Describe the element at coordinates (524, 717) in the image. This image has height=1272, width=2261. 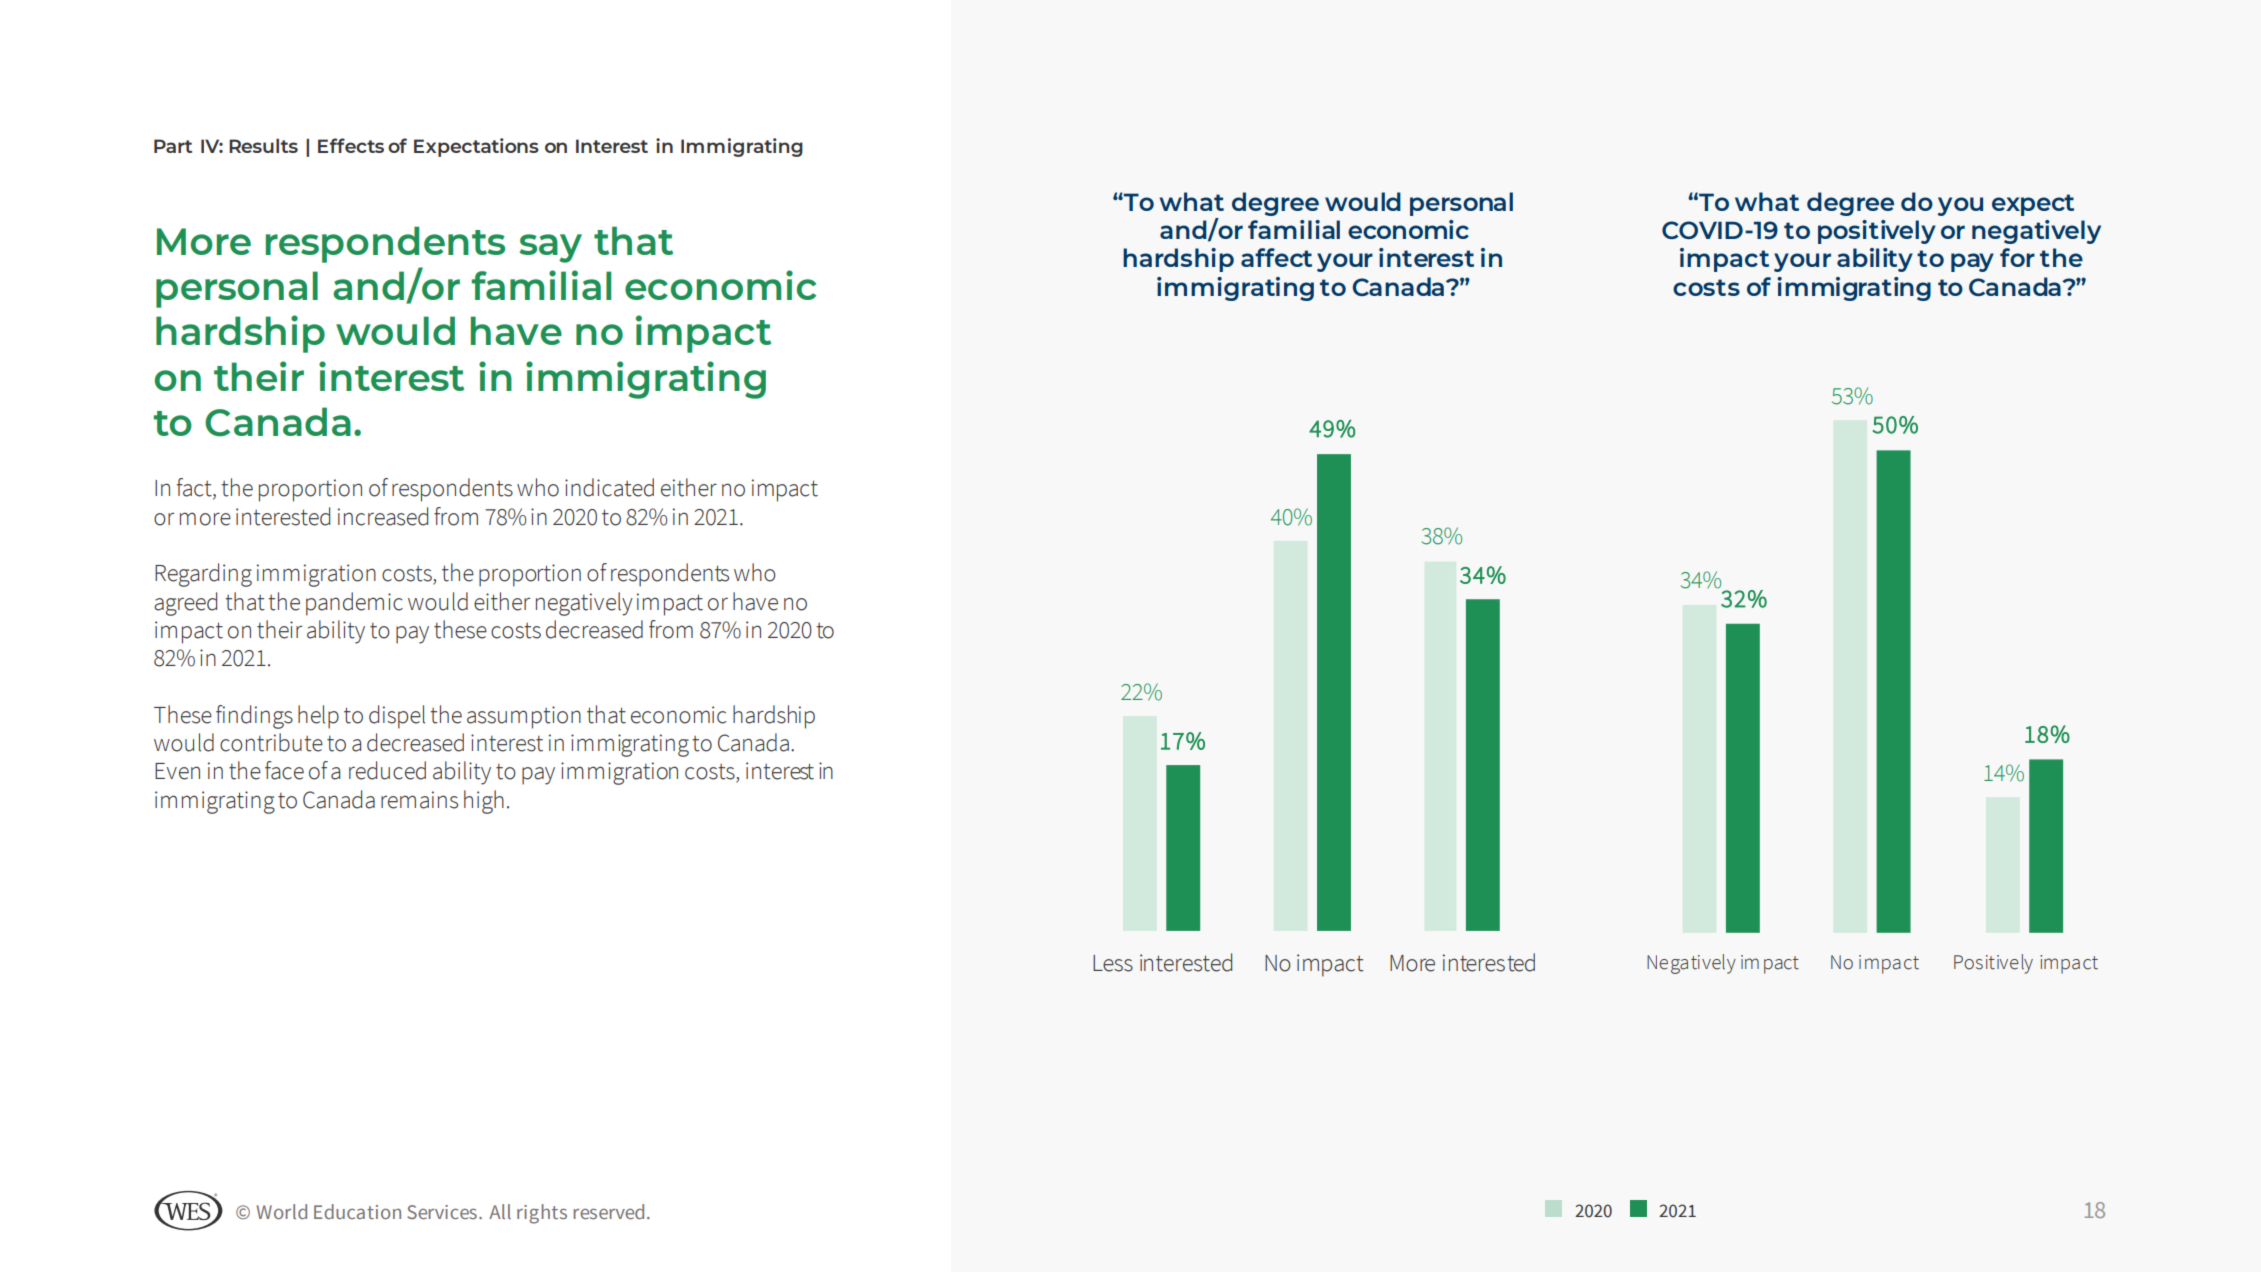
I see `assumption` at that location.
